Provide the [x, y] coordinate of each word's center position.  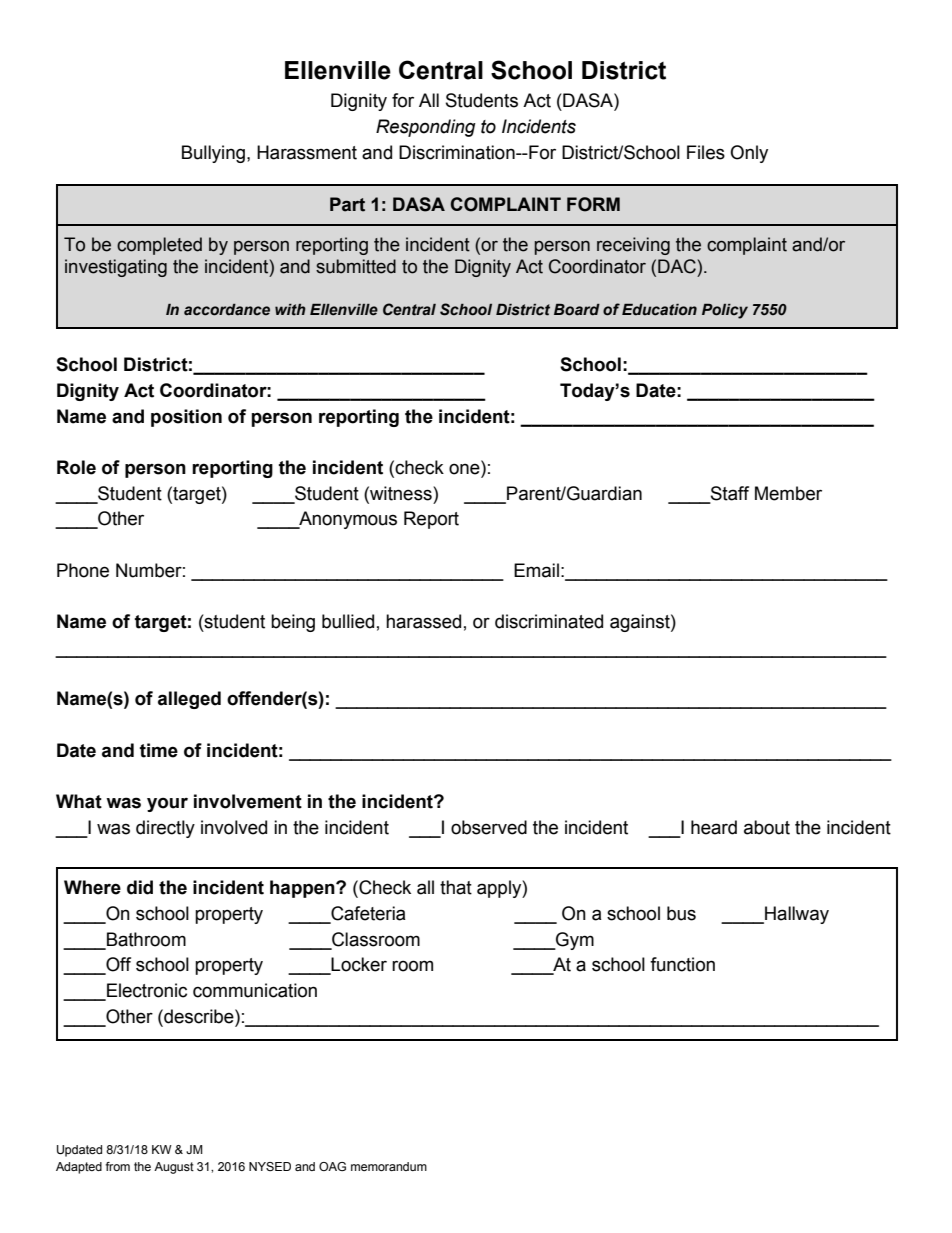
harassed [423, 621]
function [682, 964]
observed [489, 827]
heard [714, 827]
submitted [356, 266]
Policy [725, 311]
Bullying [213, 154]
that [456, 887]
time [159, 750]
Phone [83, 570]
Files [706, 152]
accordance [227, 310]
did [140, 887]
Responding [426, 128]
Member [788, 493]
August [174, 1168]
